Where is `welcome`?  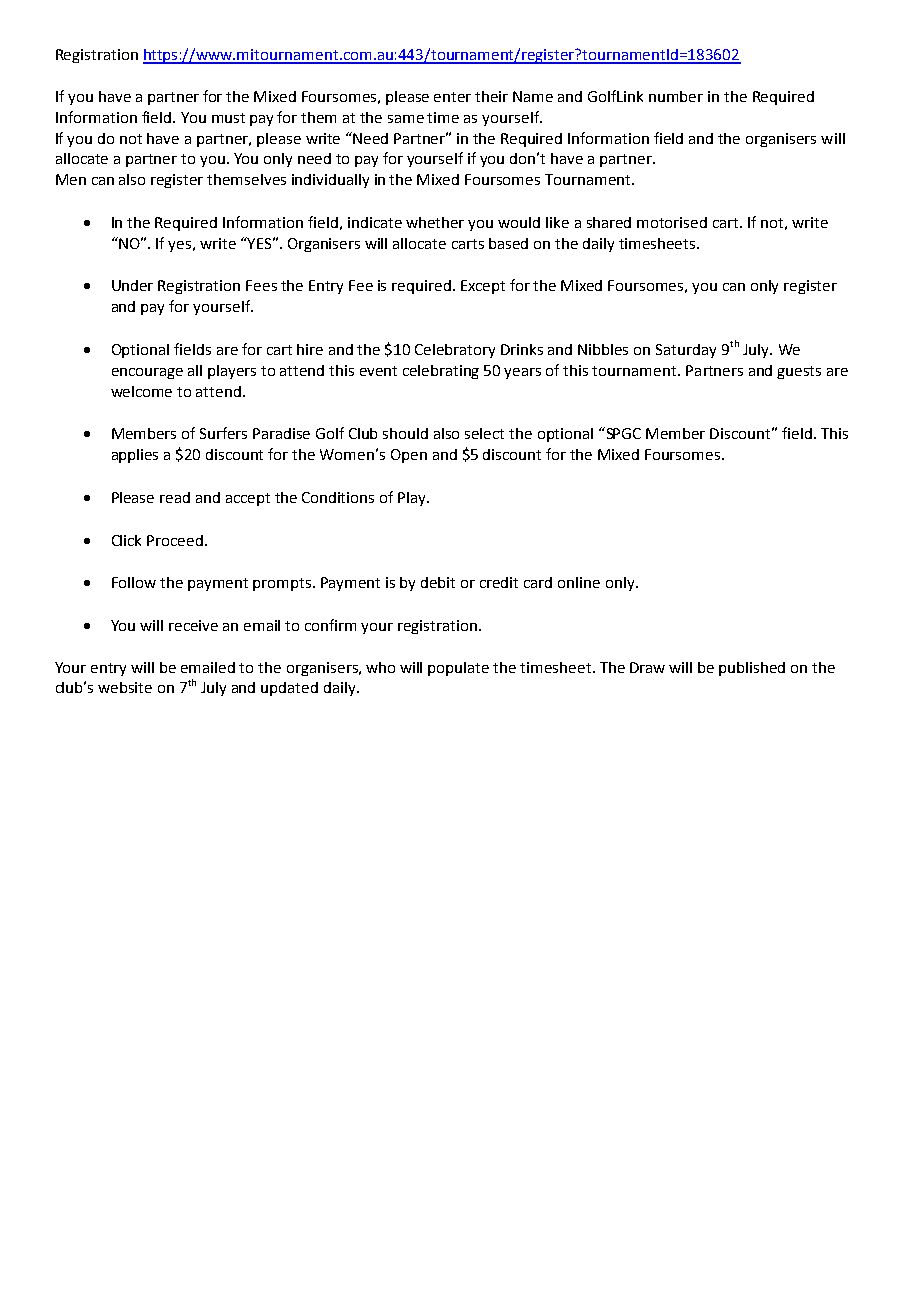 welcome is located at coordinates (141, 391).
